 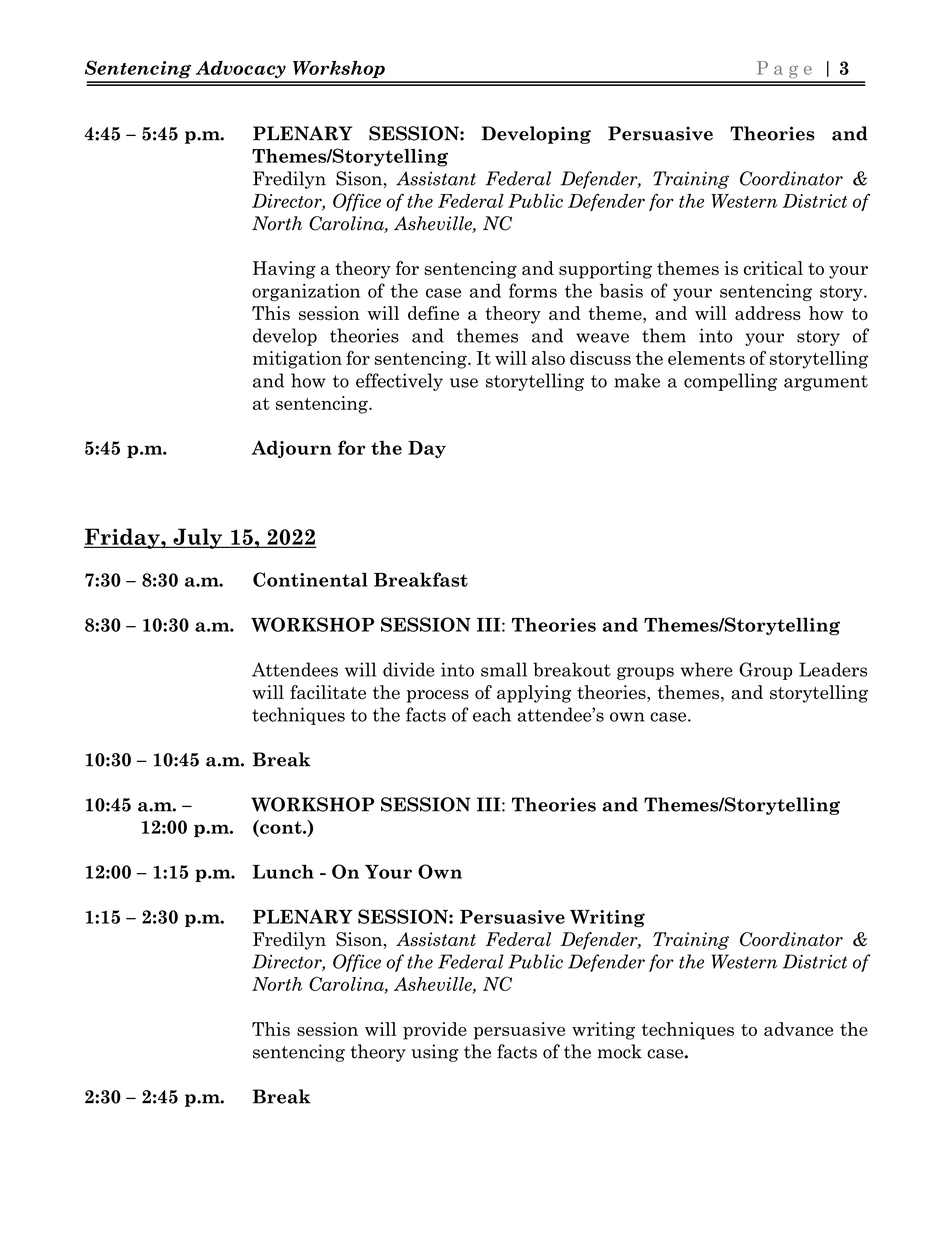 I want to click on address, so click(x=768, y=313).
